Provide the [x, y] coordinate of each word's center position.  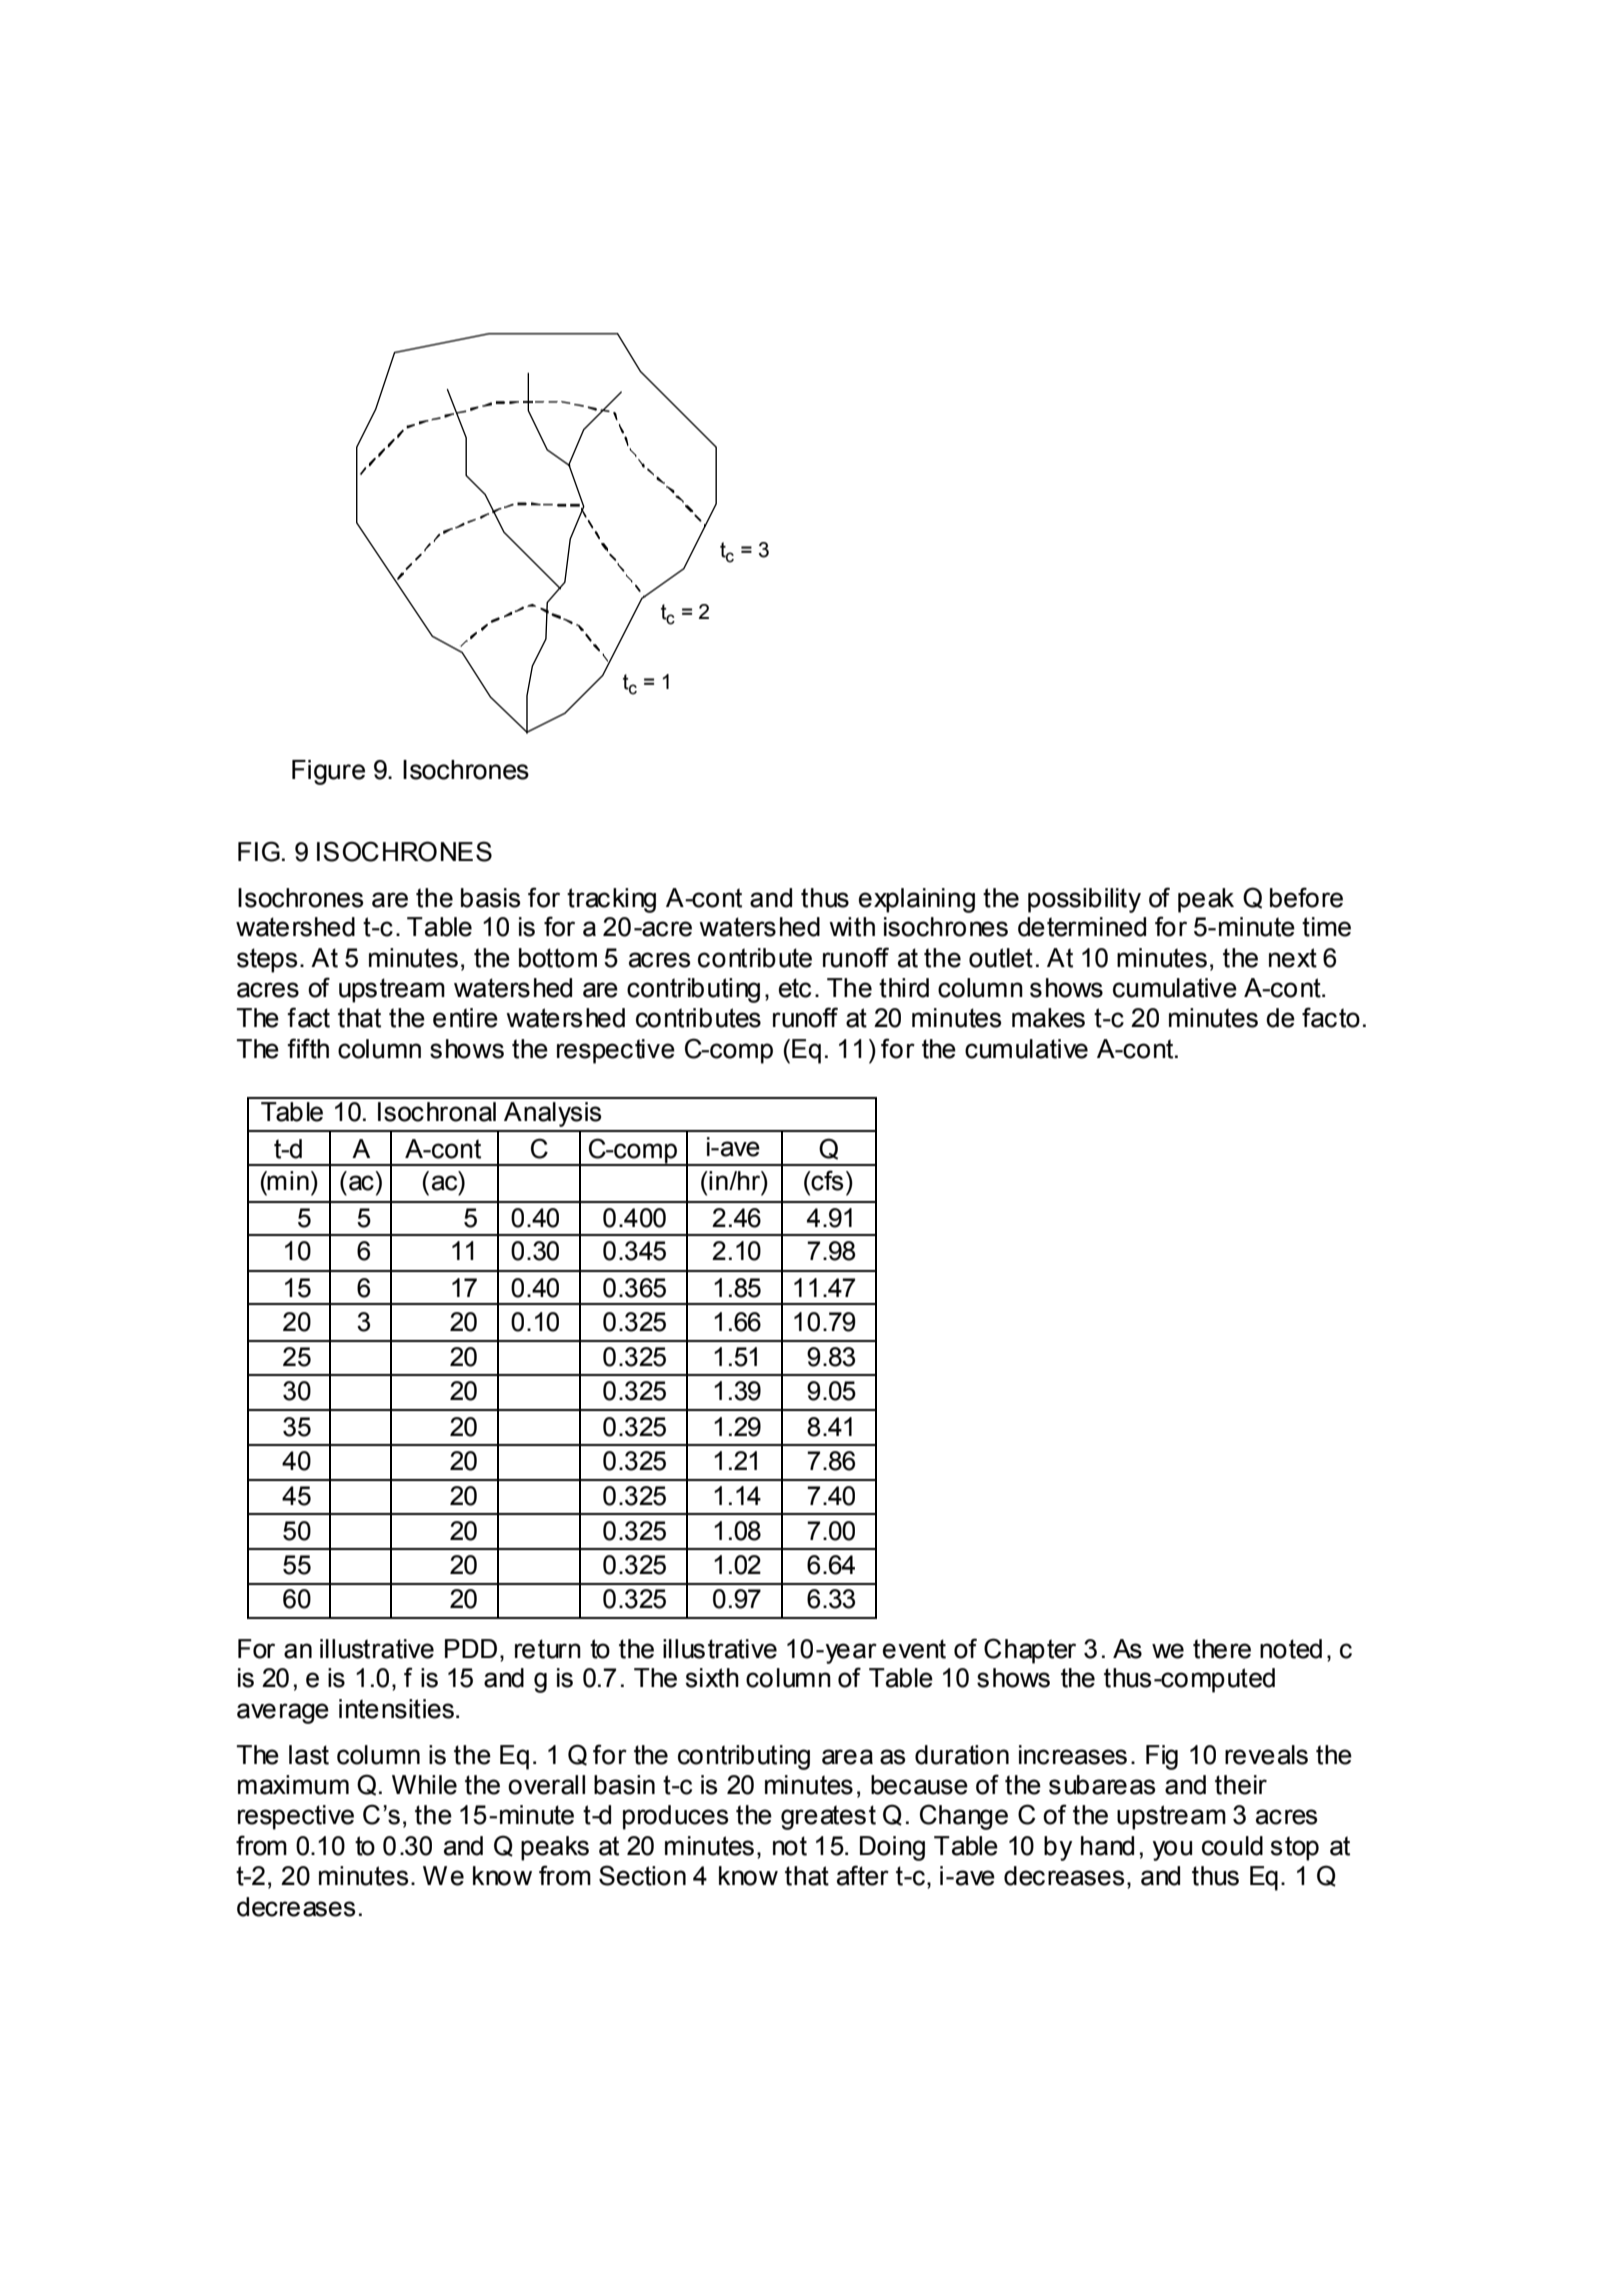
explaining [917, 900]
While [424, 1785]
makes [1048, 1018]
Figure [328, 772]
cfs [826, 1180]
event [914, 1649]
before [1306, 897]
